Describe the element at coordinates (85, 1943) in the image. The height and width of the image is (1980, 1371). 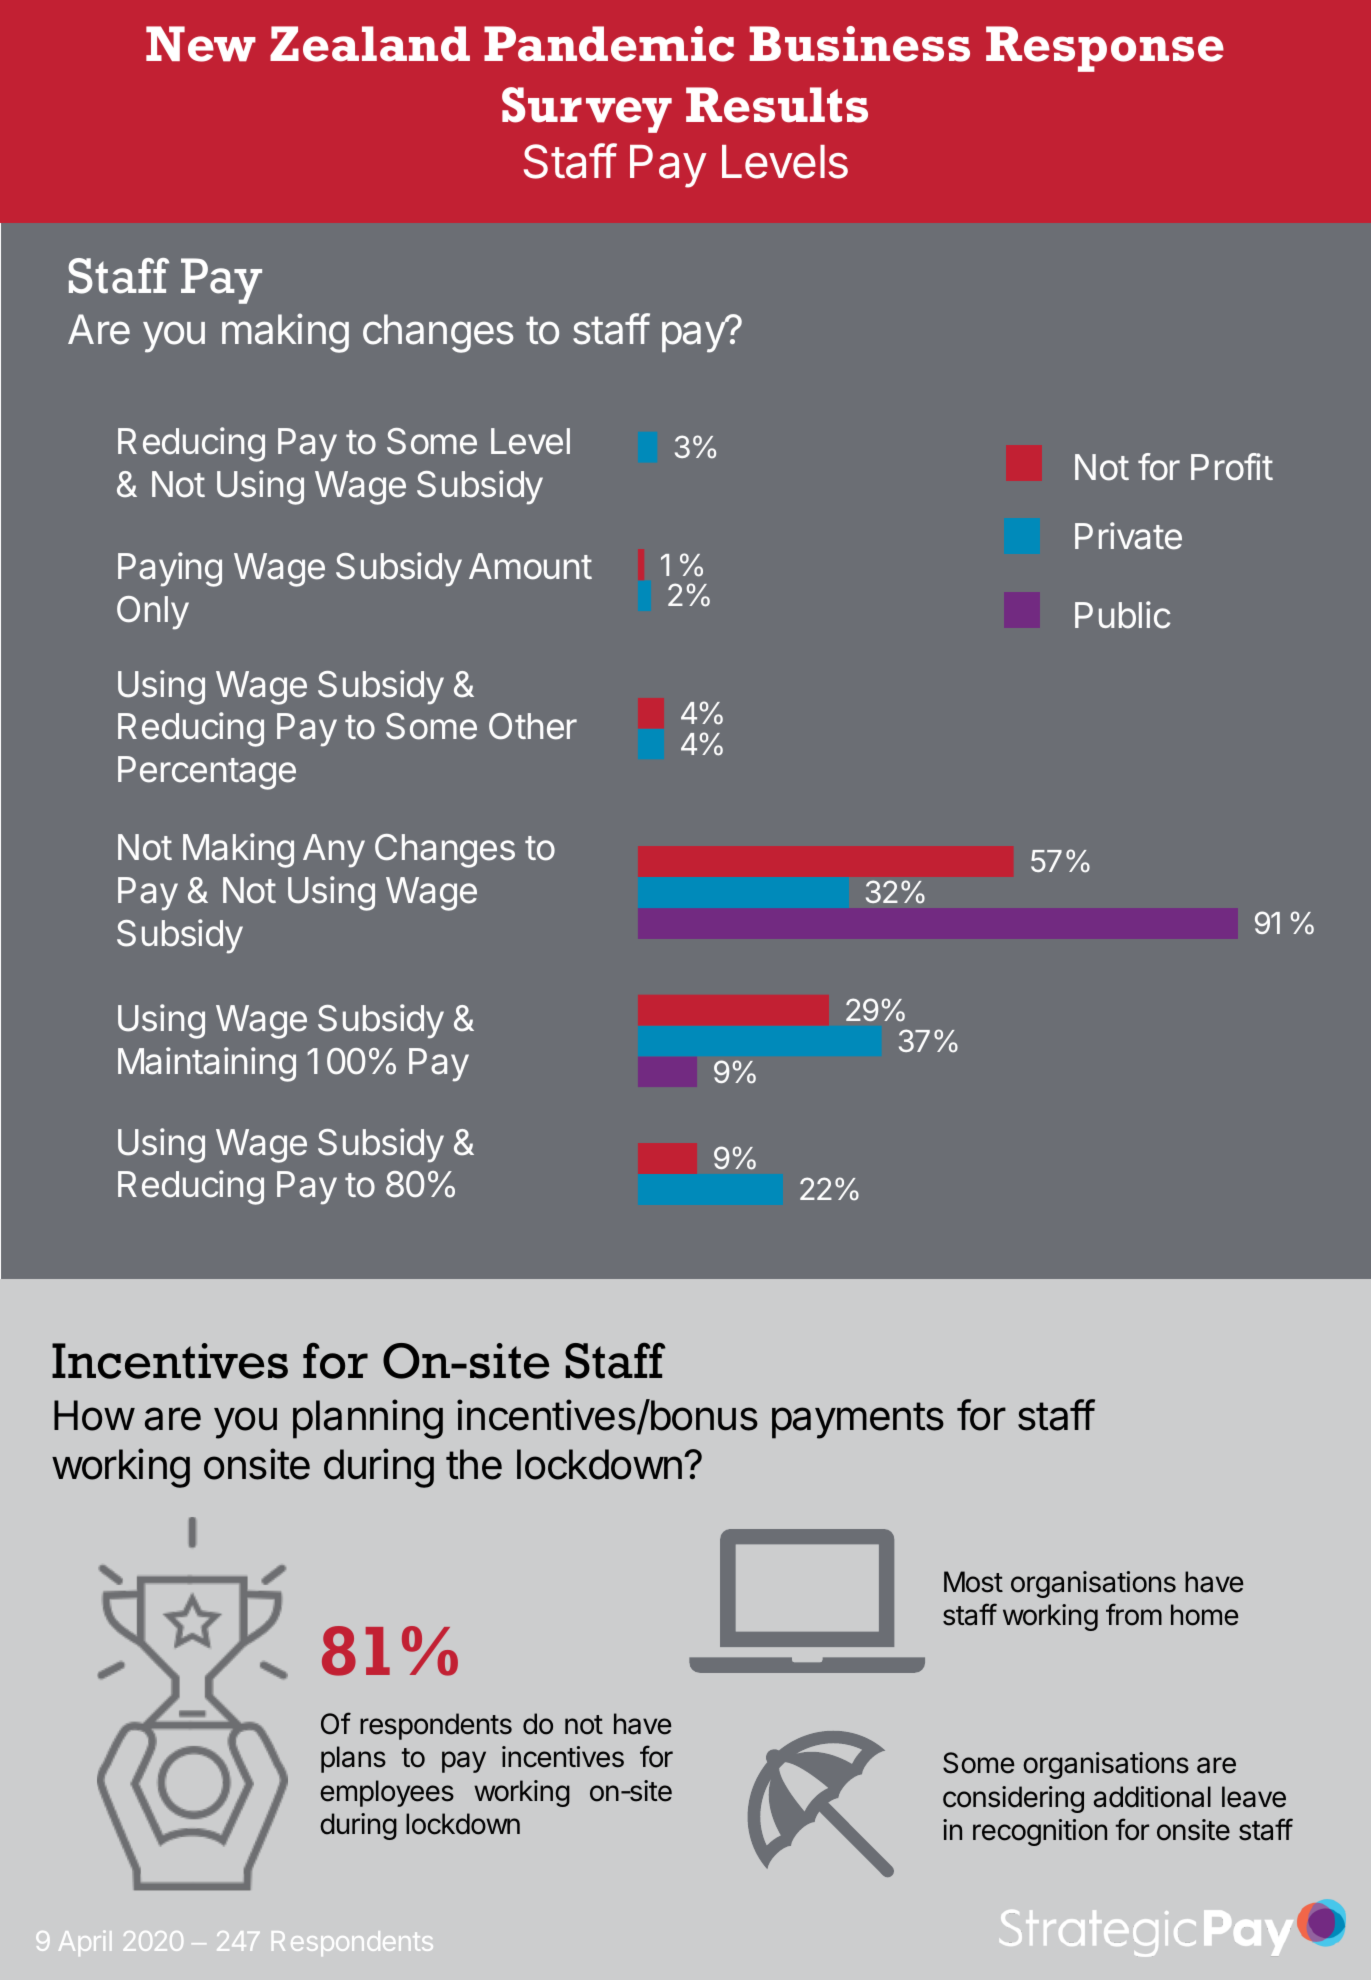
I see `April` at that location.
